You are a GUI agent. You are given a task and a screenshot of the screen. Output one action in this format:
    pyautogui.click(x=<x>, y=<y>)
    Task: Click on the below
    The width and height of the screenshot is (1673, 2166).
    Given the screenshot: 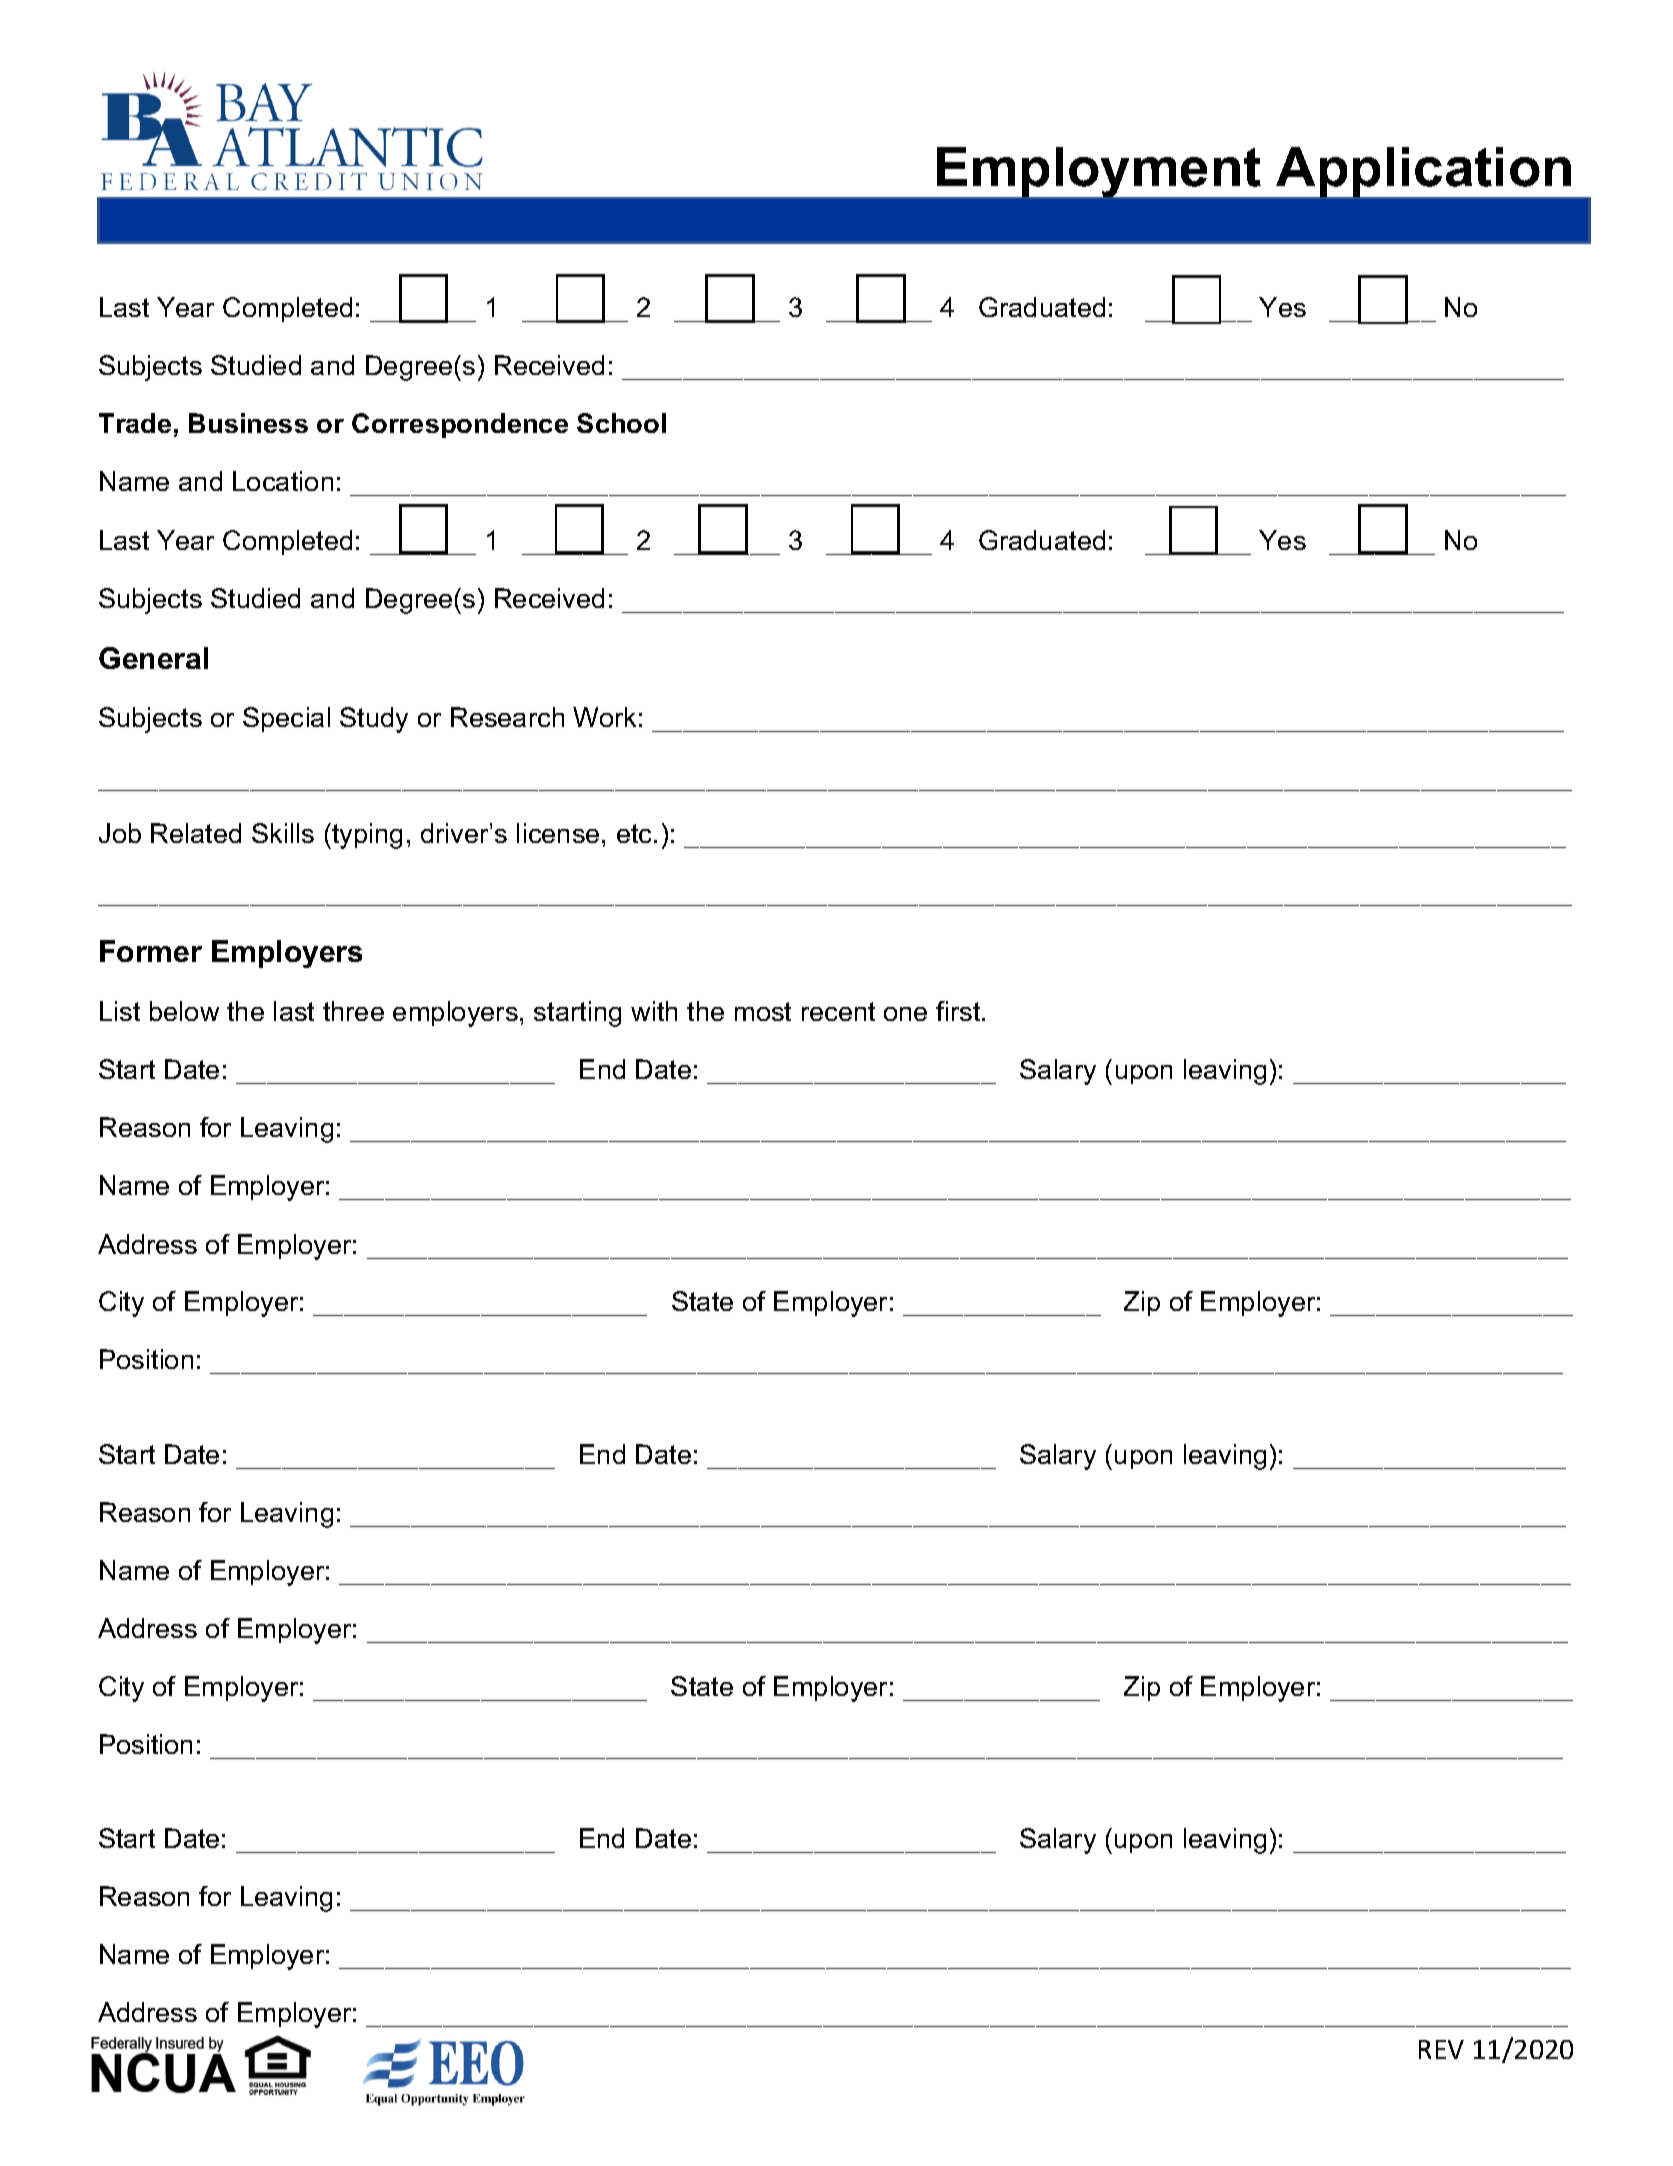 What is the action you would take?
    pyautogui.click(x=184, y=1011)
